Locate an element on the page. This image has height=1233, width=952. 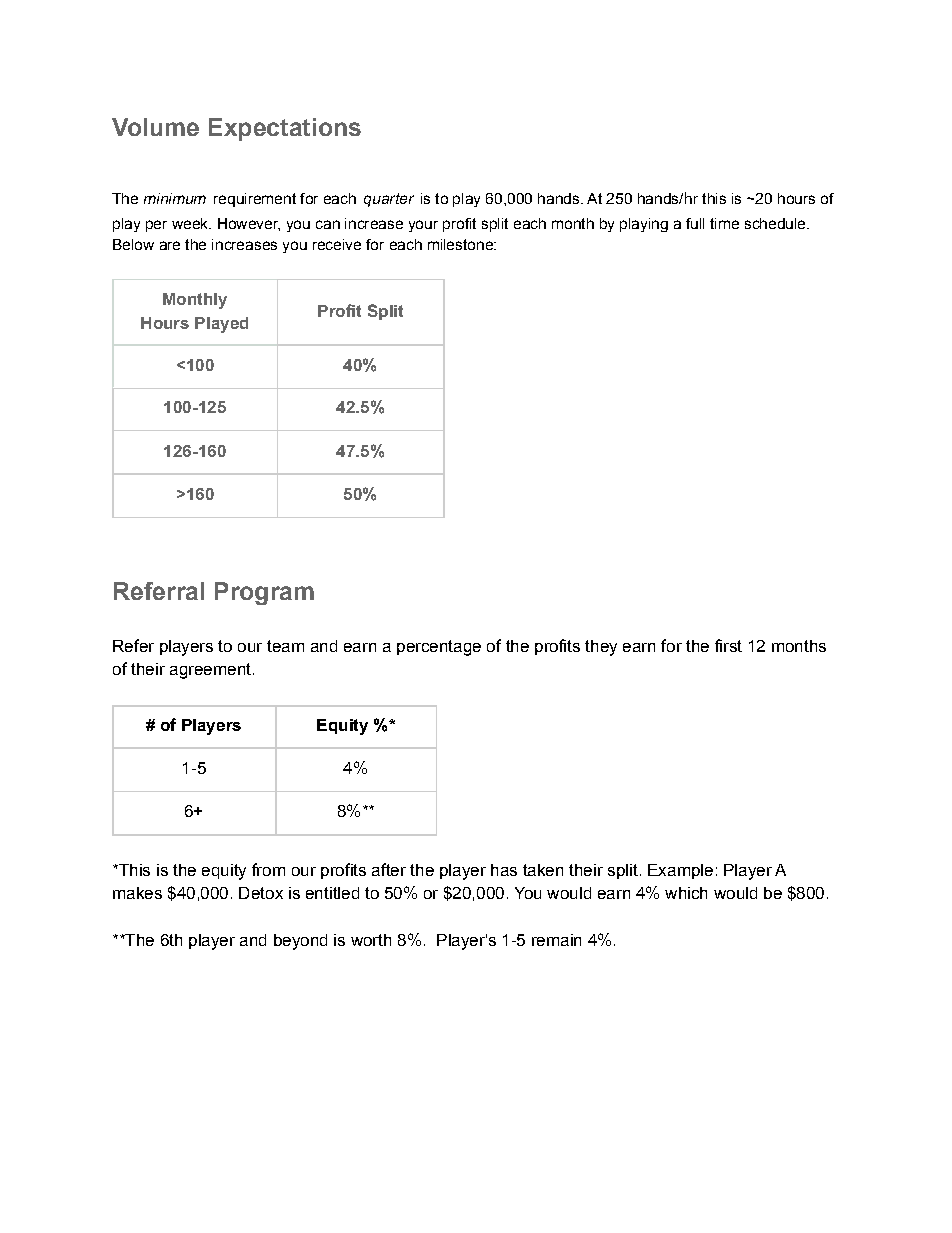
first is located at coordinates (728, 645).
